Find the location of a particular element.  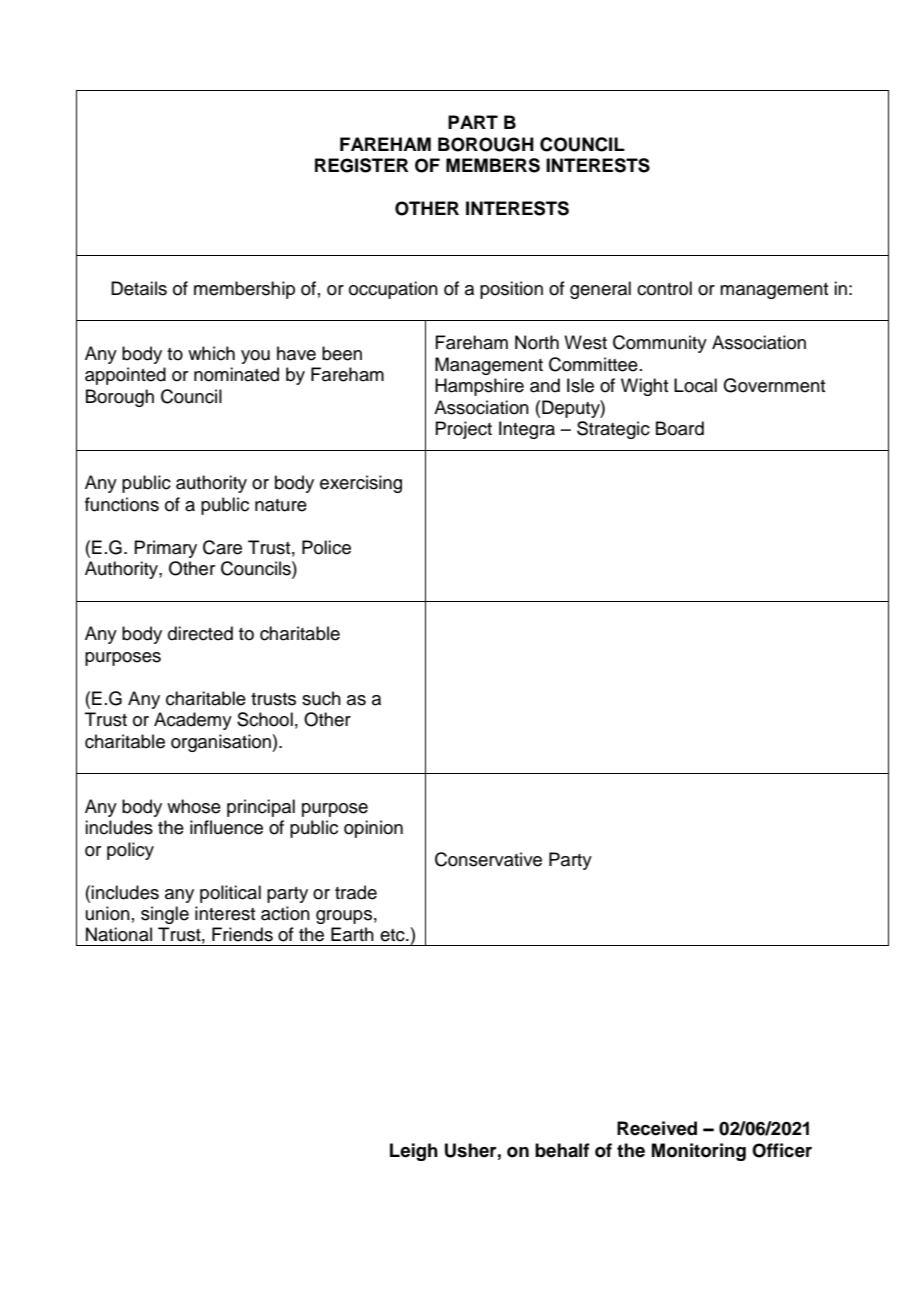

etc is located at coordinates (393, 935).
